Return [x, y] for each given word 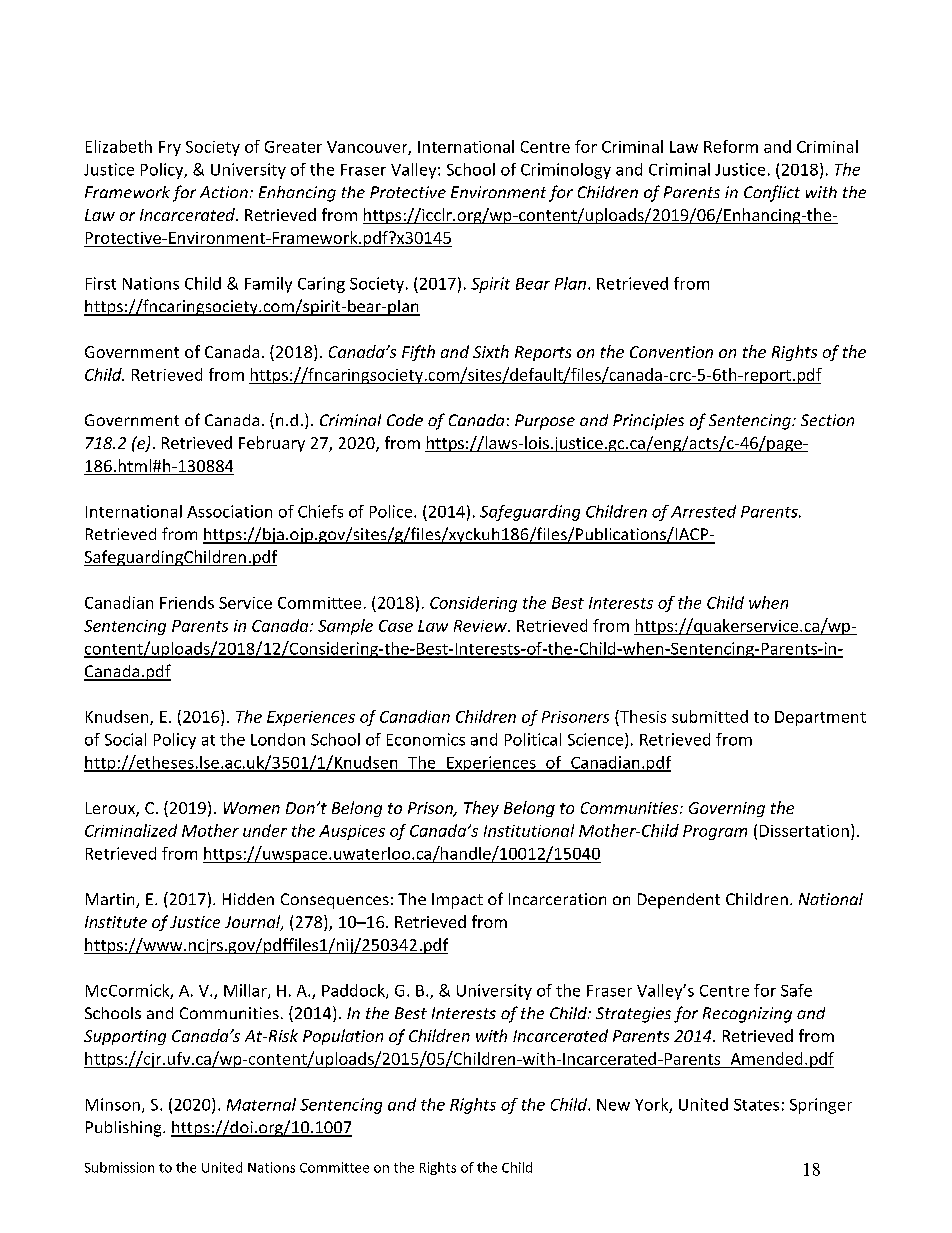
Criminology [566, 171]
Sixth [491, 351]
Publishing [125, 1129]
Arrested [703, 511]
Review [481, 626]
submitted [710, 716]
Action [224, 192]
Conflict [772, 193]
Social [125, 739]
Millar [246, 991]
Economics [426, 739]
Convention [671, 352]
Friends [187, 602]
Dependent [679, 901]
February [272, 444]
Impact [457, 901]
